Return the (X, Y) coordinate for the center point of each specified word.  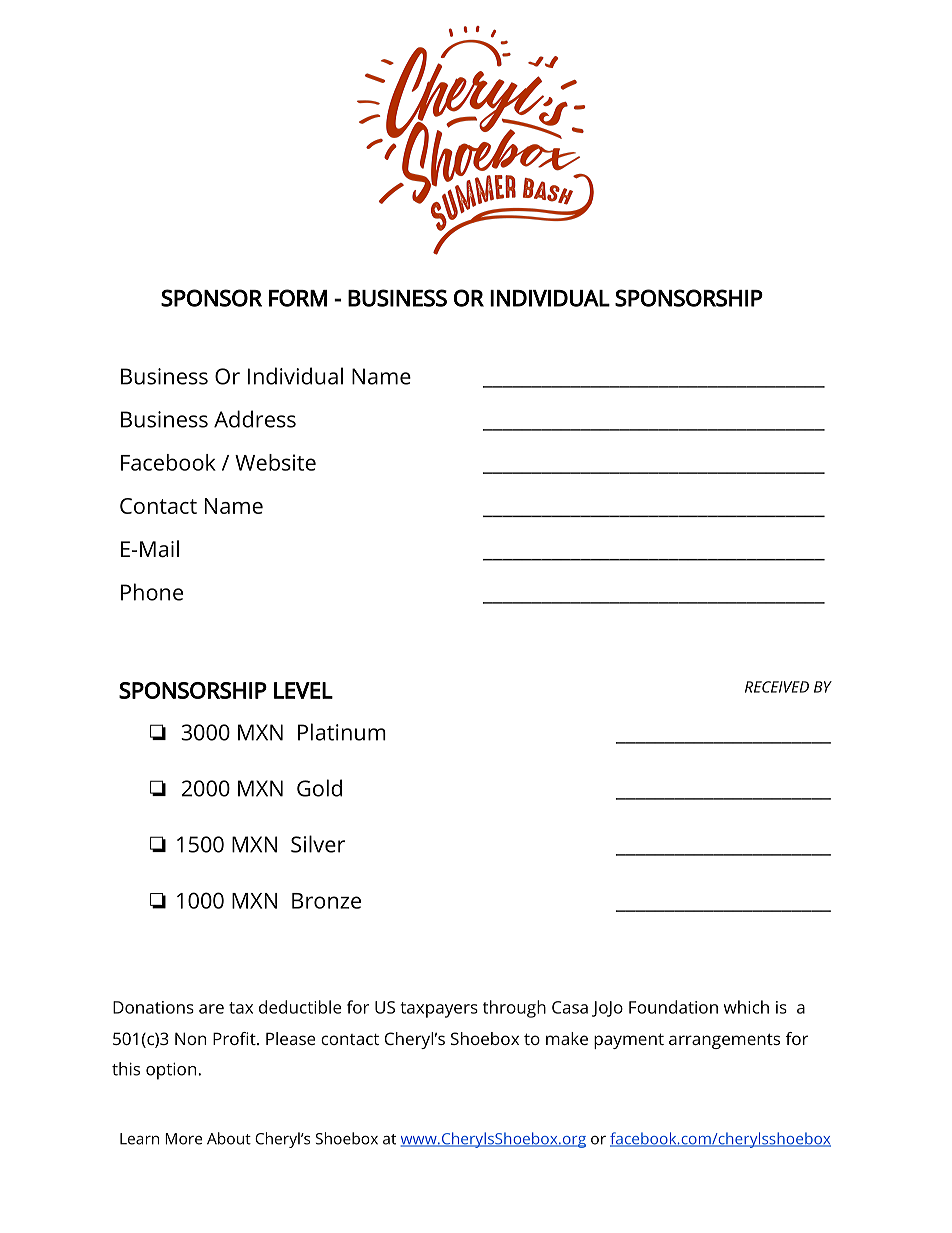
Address (255, 419)
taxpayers (439, 1010)
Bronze (326, 901)
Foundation (673, 1007)
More (183, 1139)
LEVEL (303, 690)
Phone (152, 592)
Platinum (342, 732)
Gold (319, 788)
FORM (298, 298)
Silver (318, 844)
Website (275, 462)
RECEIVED (777, 687)
